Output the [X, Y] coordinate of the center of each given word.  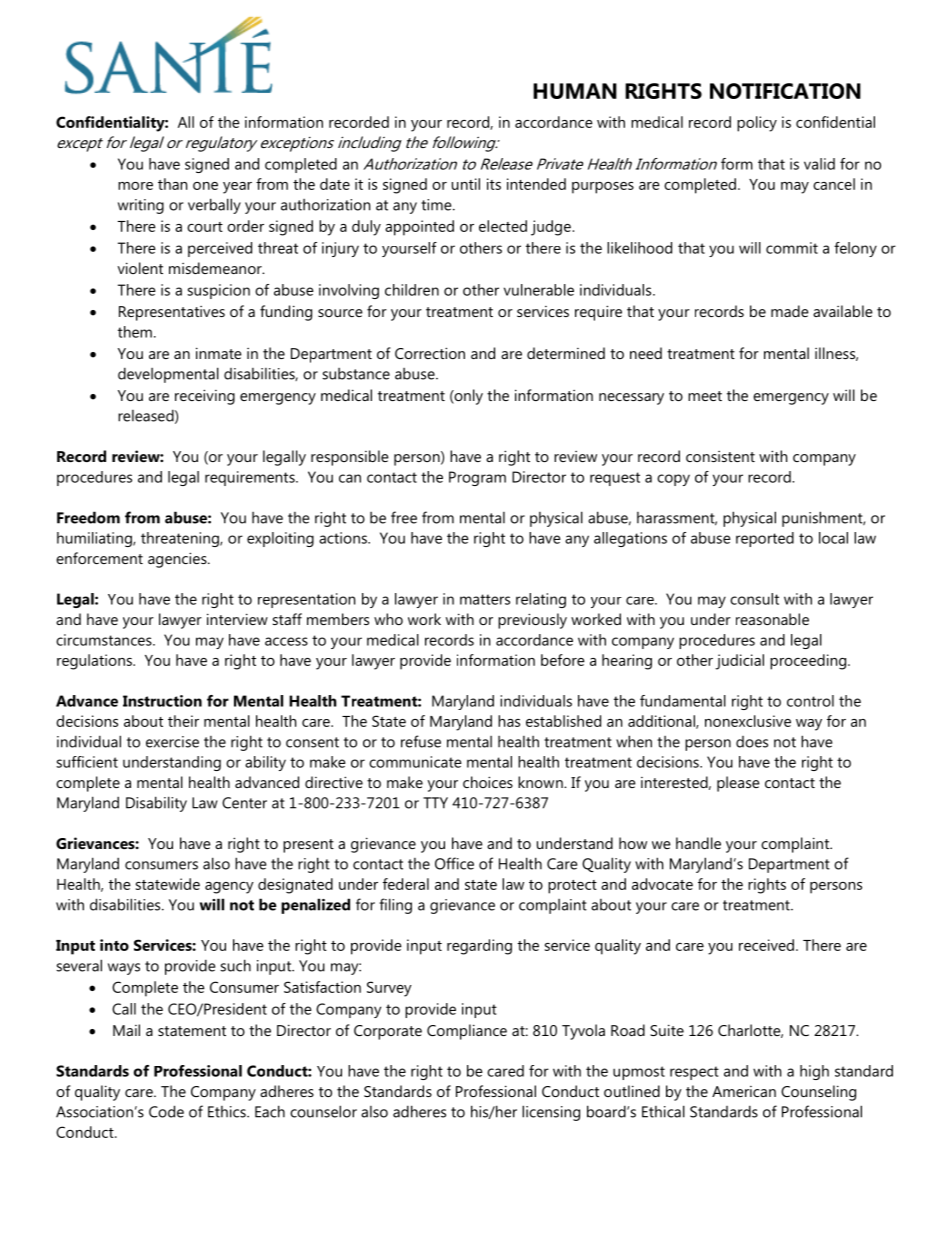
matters [485, 599]
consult [754, 599]
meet [705, 396]
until [466, 184]
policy [757, 124]
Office [454, 863]
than [172, 184]
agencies [178, 560]
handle [698, 843]
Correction [430, 353]
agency [229, 888]
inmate [219, 353]
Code [166, 1111]
